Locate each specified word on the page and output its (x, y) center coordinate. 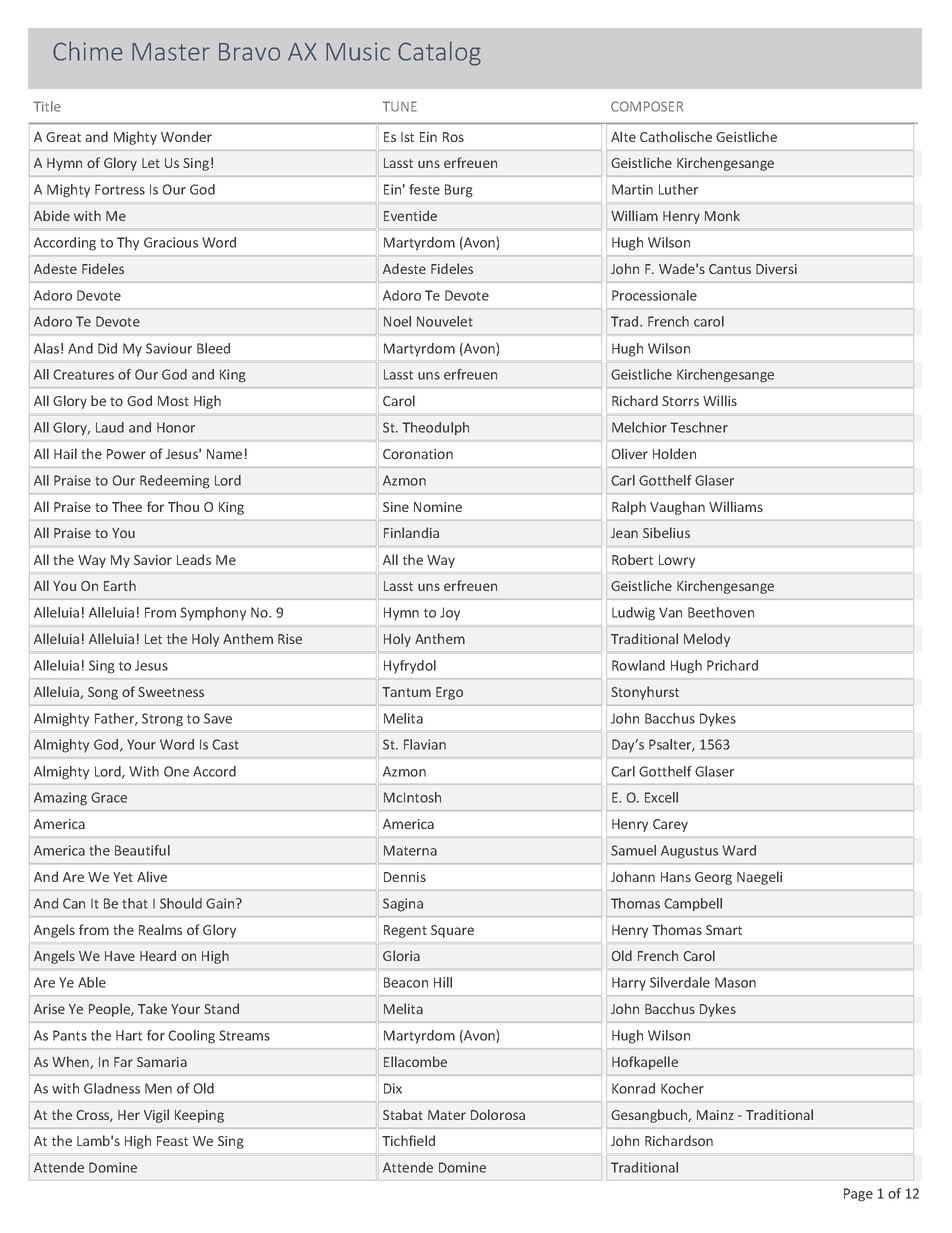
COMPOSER (647, 106)
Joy (450, 614)
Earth (120, 585)
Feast (172, 1141)
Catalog (439, 53)
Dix (393, 1088)
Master (171, 52)
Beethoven (721, 612)
